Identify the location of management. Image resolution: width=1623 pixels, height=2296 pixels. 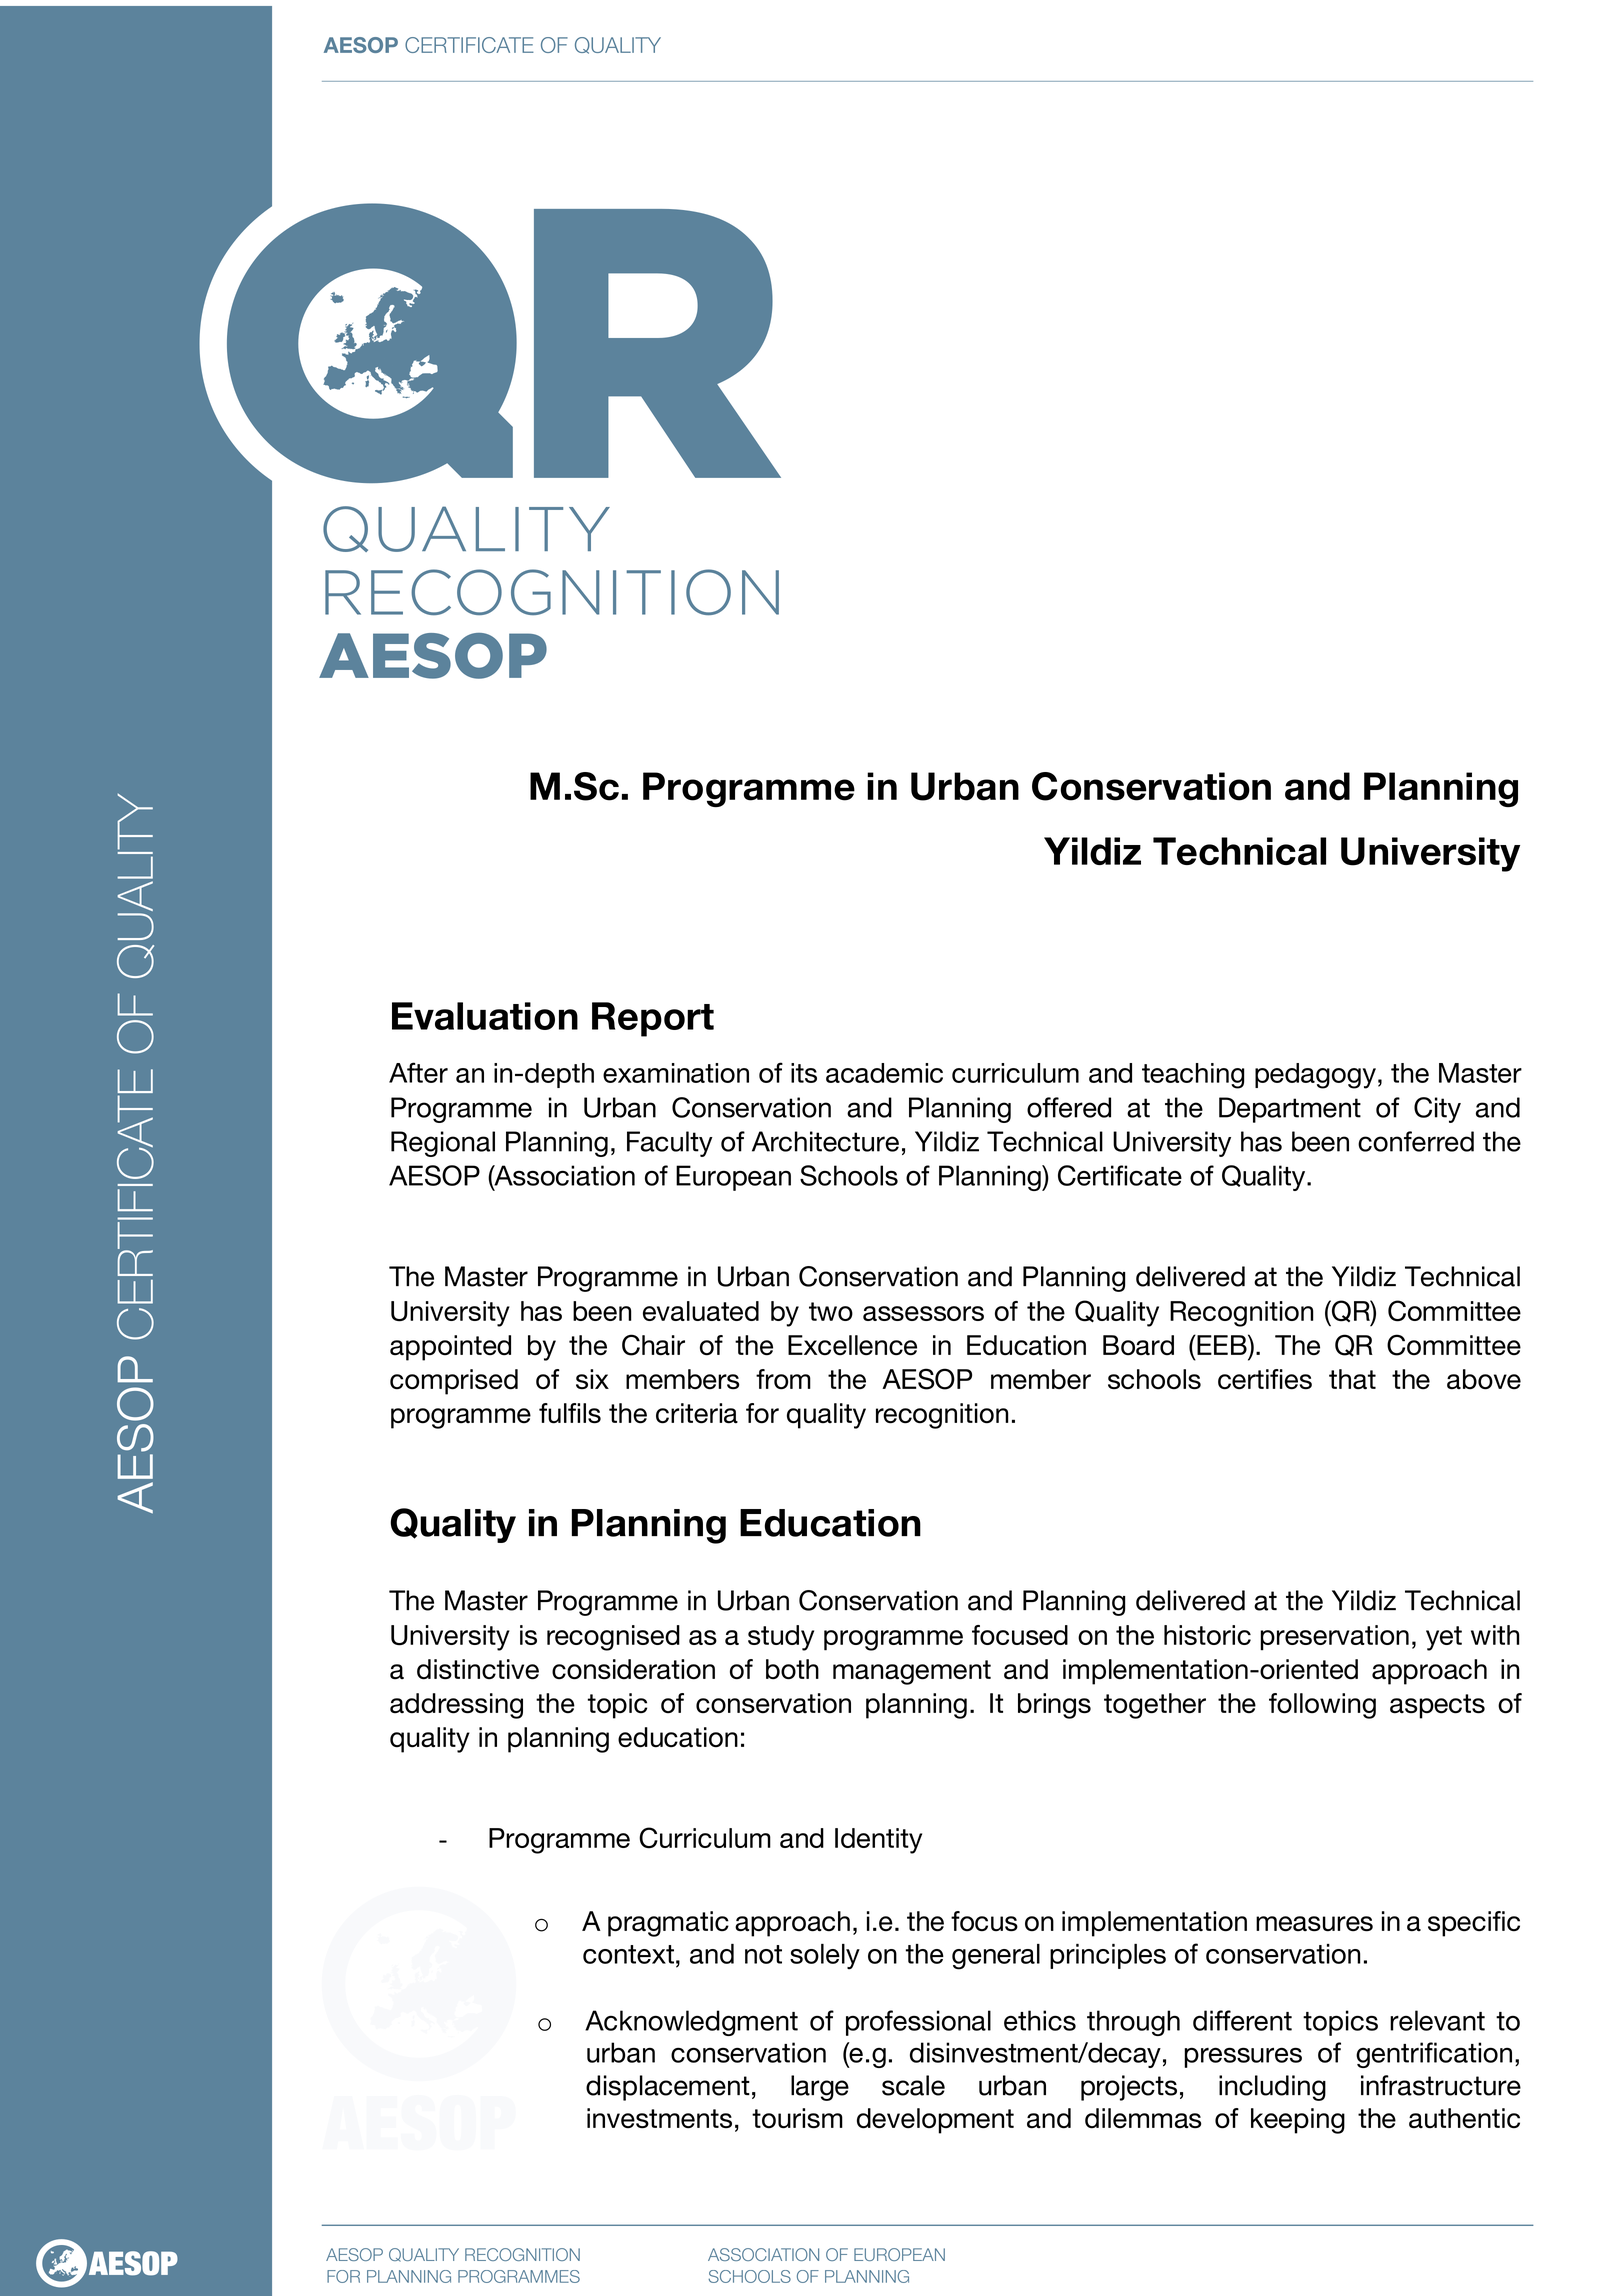
(912, 1672).
